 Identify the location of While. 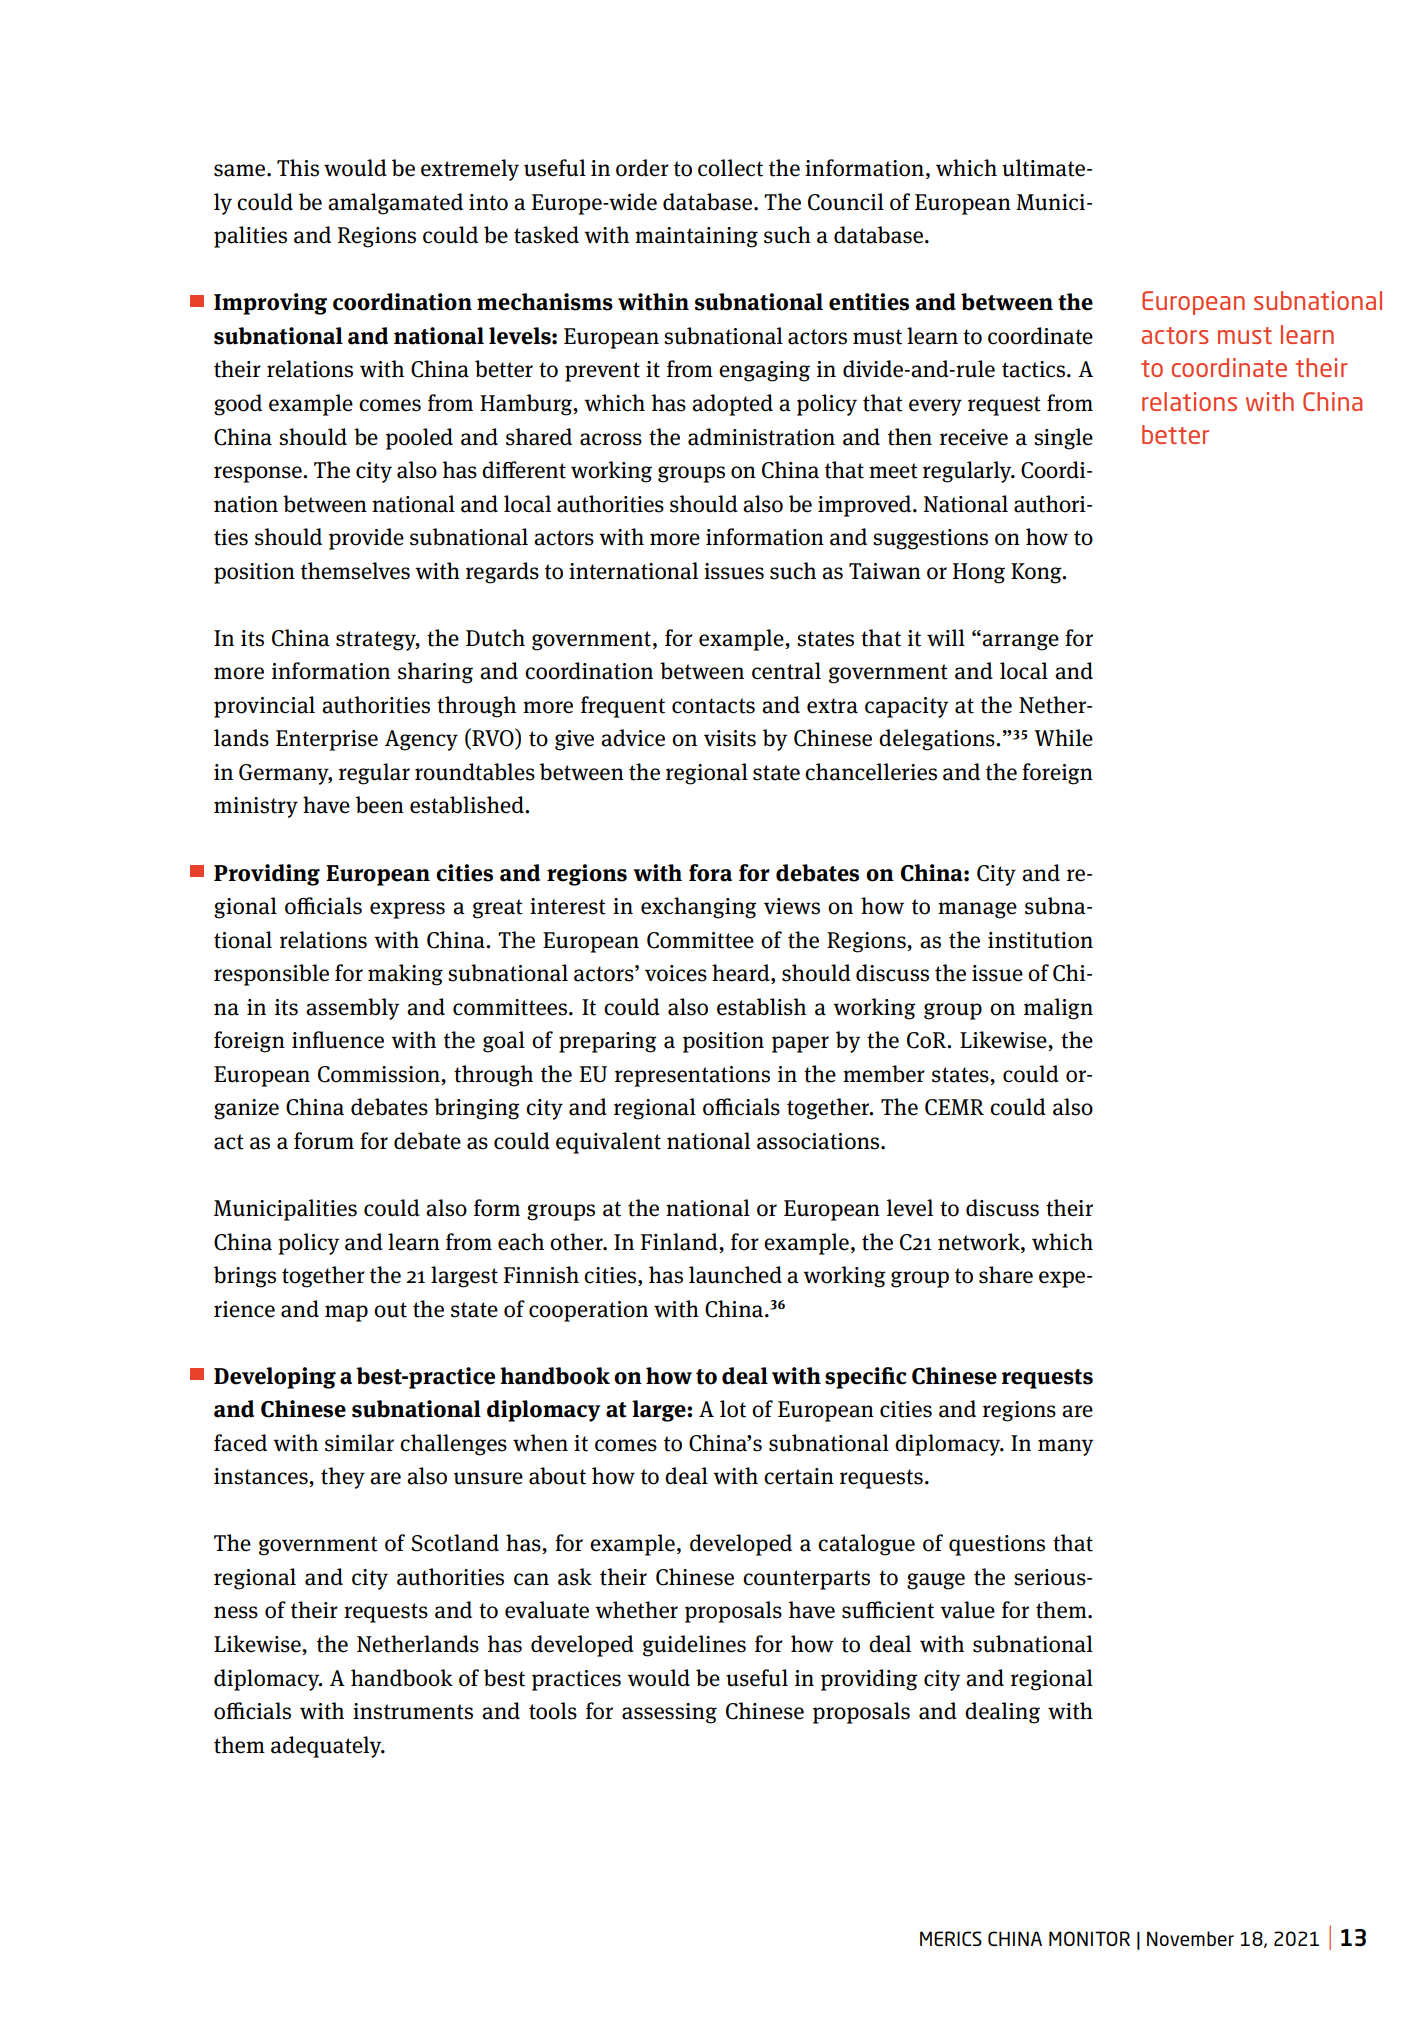
(1063, 738).
